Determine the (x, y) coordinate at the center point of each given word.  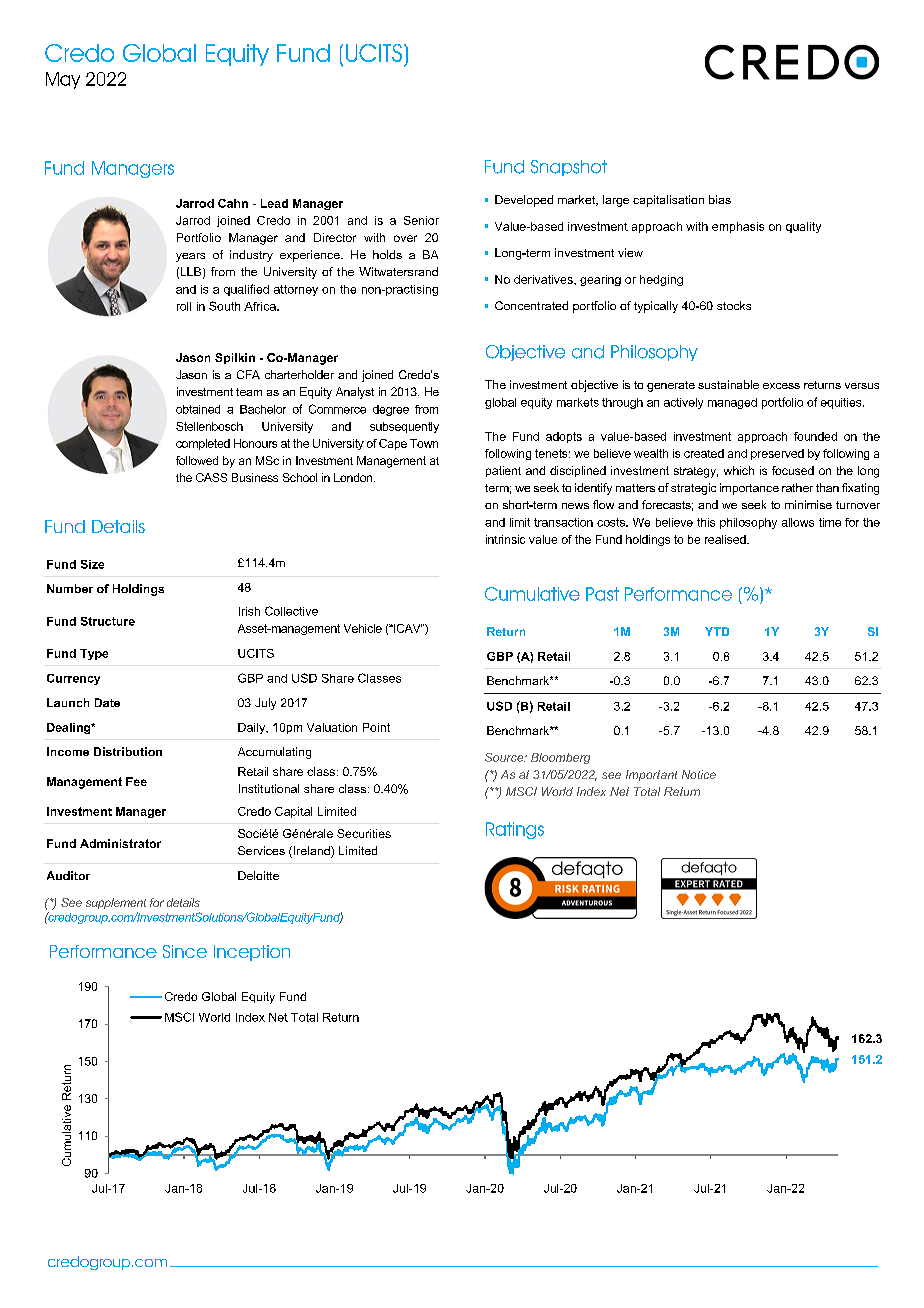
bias (720, 199)
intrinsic (505, 539)
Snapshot (569, 168)
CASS (211, 477)
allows (798, 522)
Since (185, 951)
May (63, 80)
